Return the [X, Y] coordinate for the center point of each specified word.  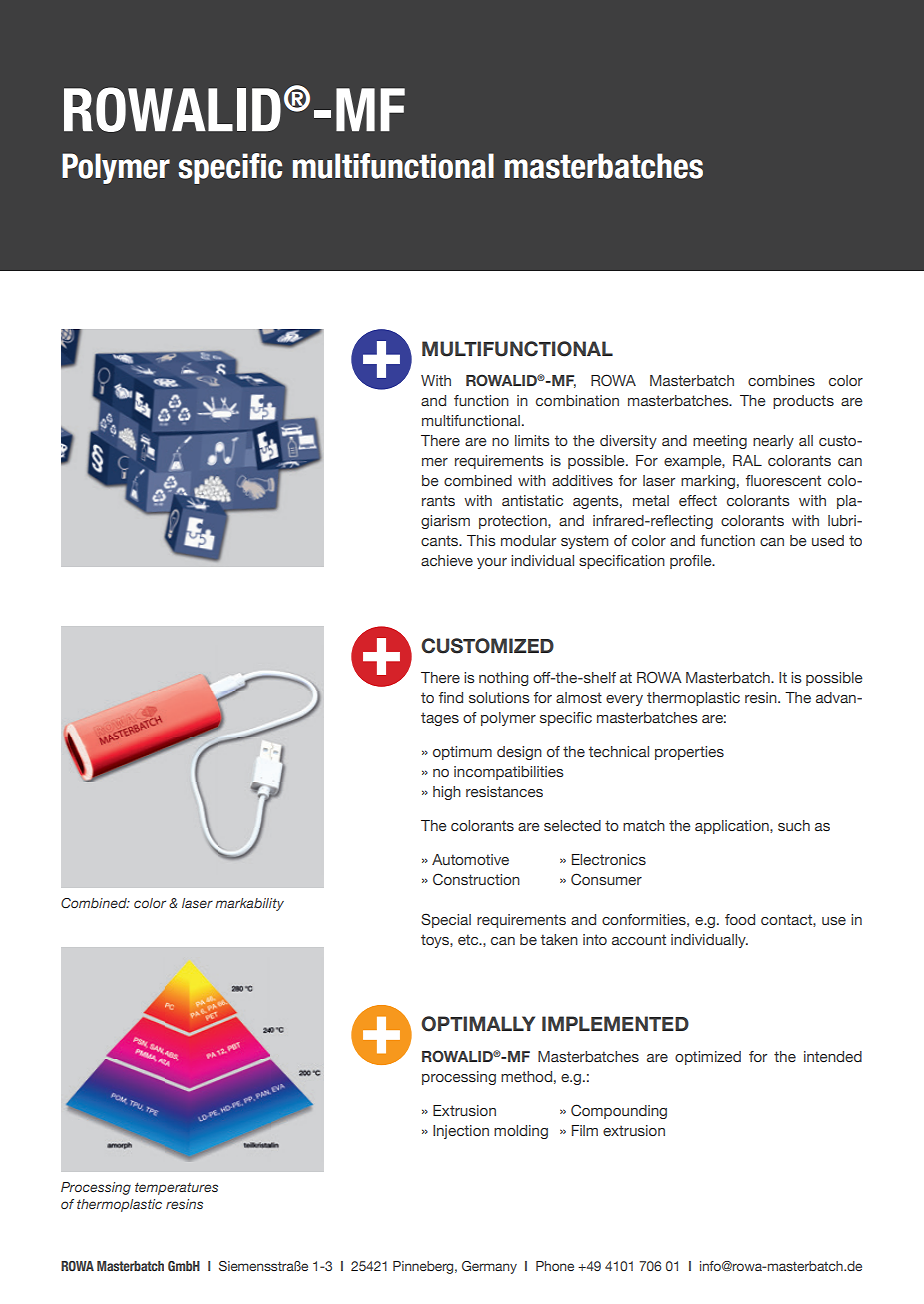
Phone [555, 1266]
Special [446, 920]
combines [781, 380]
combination [577, 400]
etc [469, 939]
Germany [489, 1267]
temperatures [176, 1188]
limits [532, 440]
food [740, 919]
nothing [504, 679]
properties [689, 753]
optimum [462, 753]
